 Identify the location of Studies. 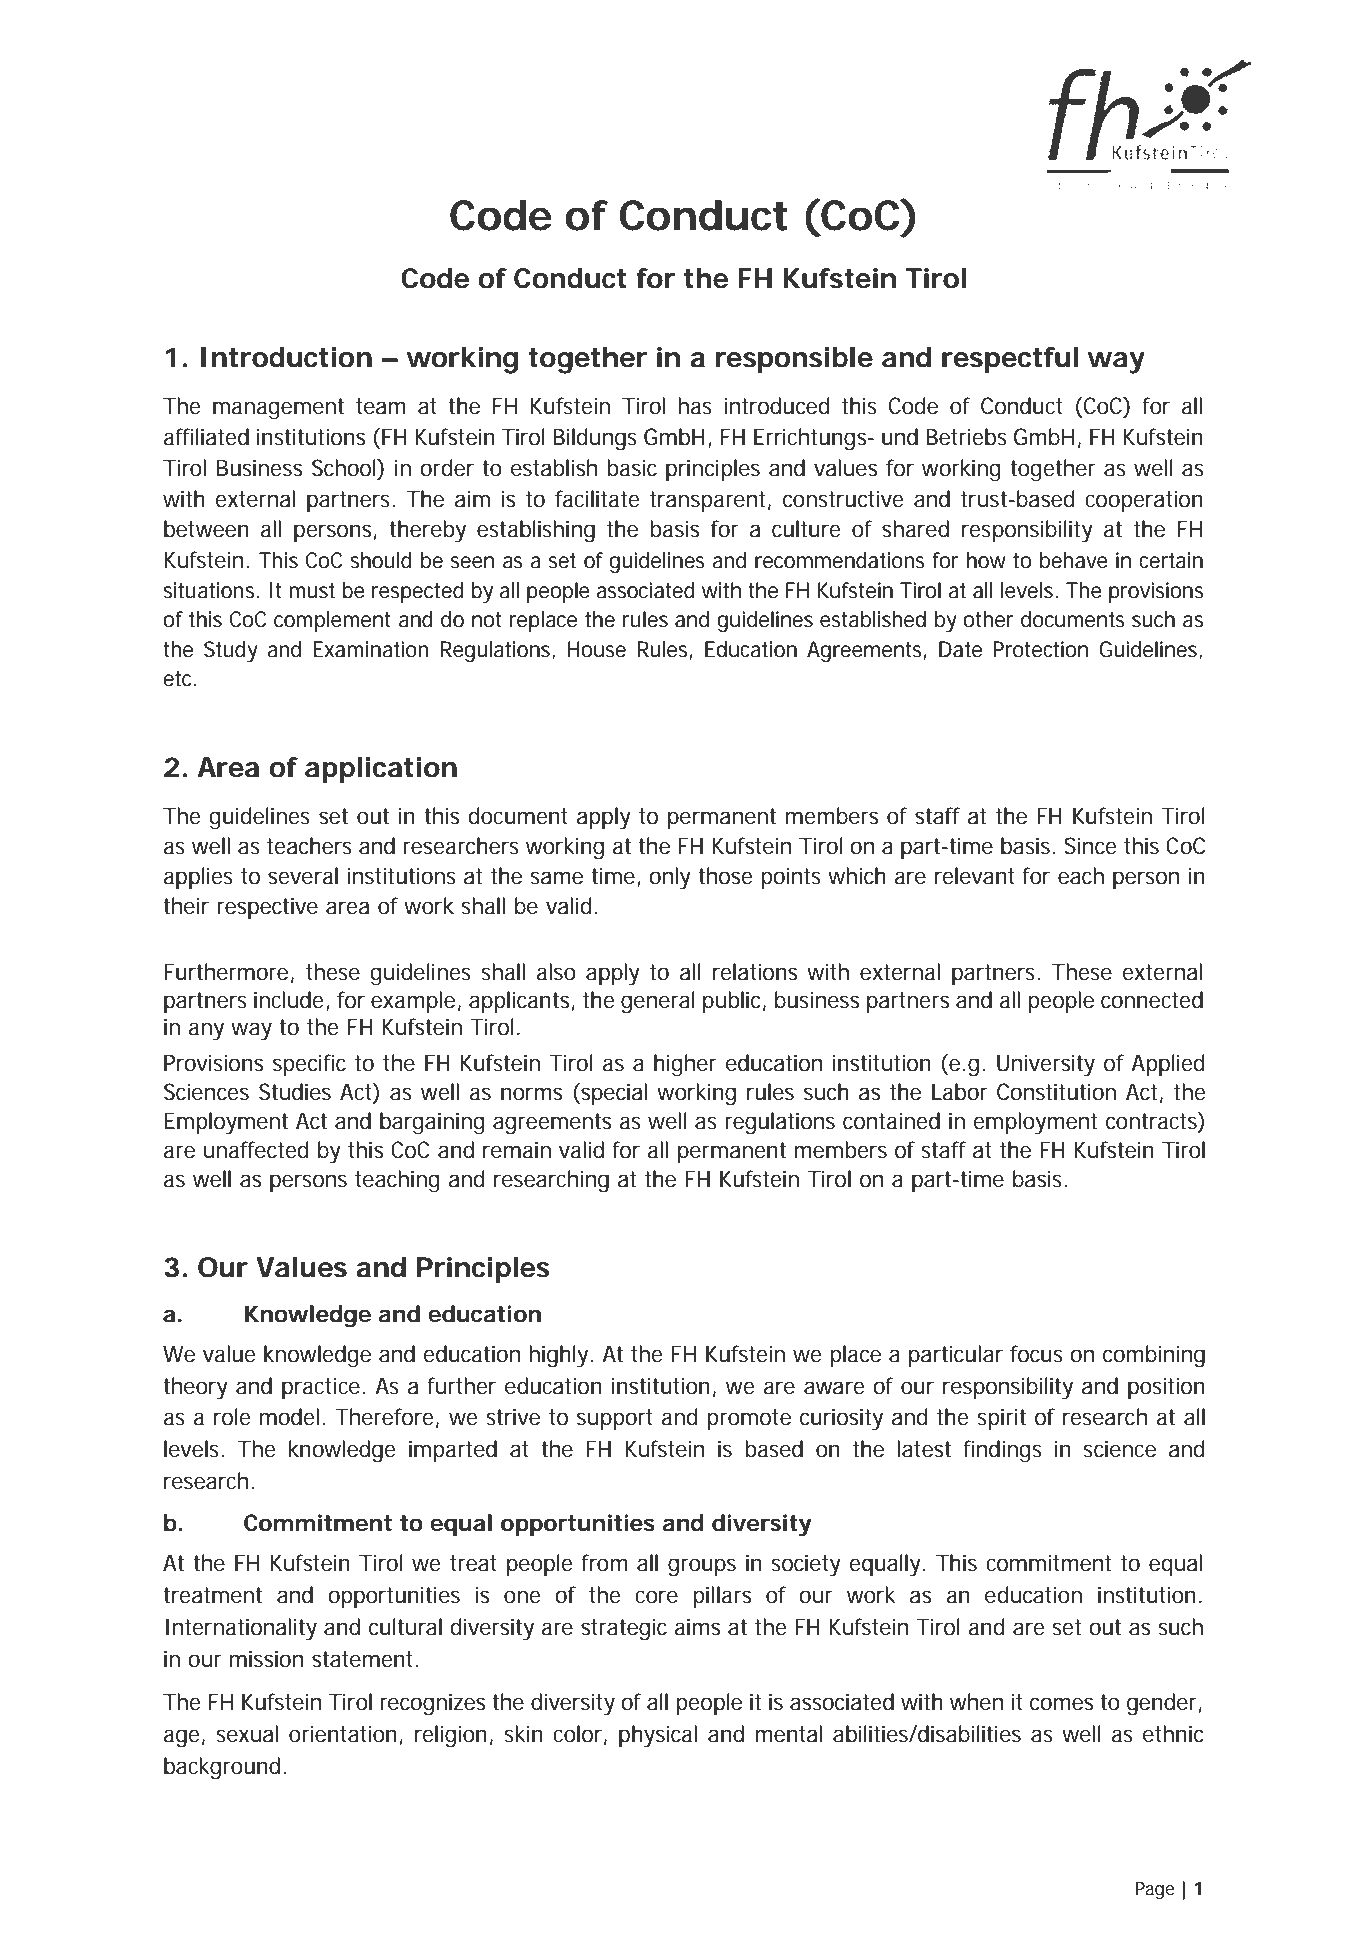
(295, 1092).
